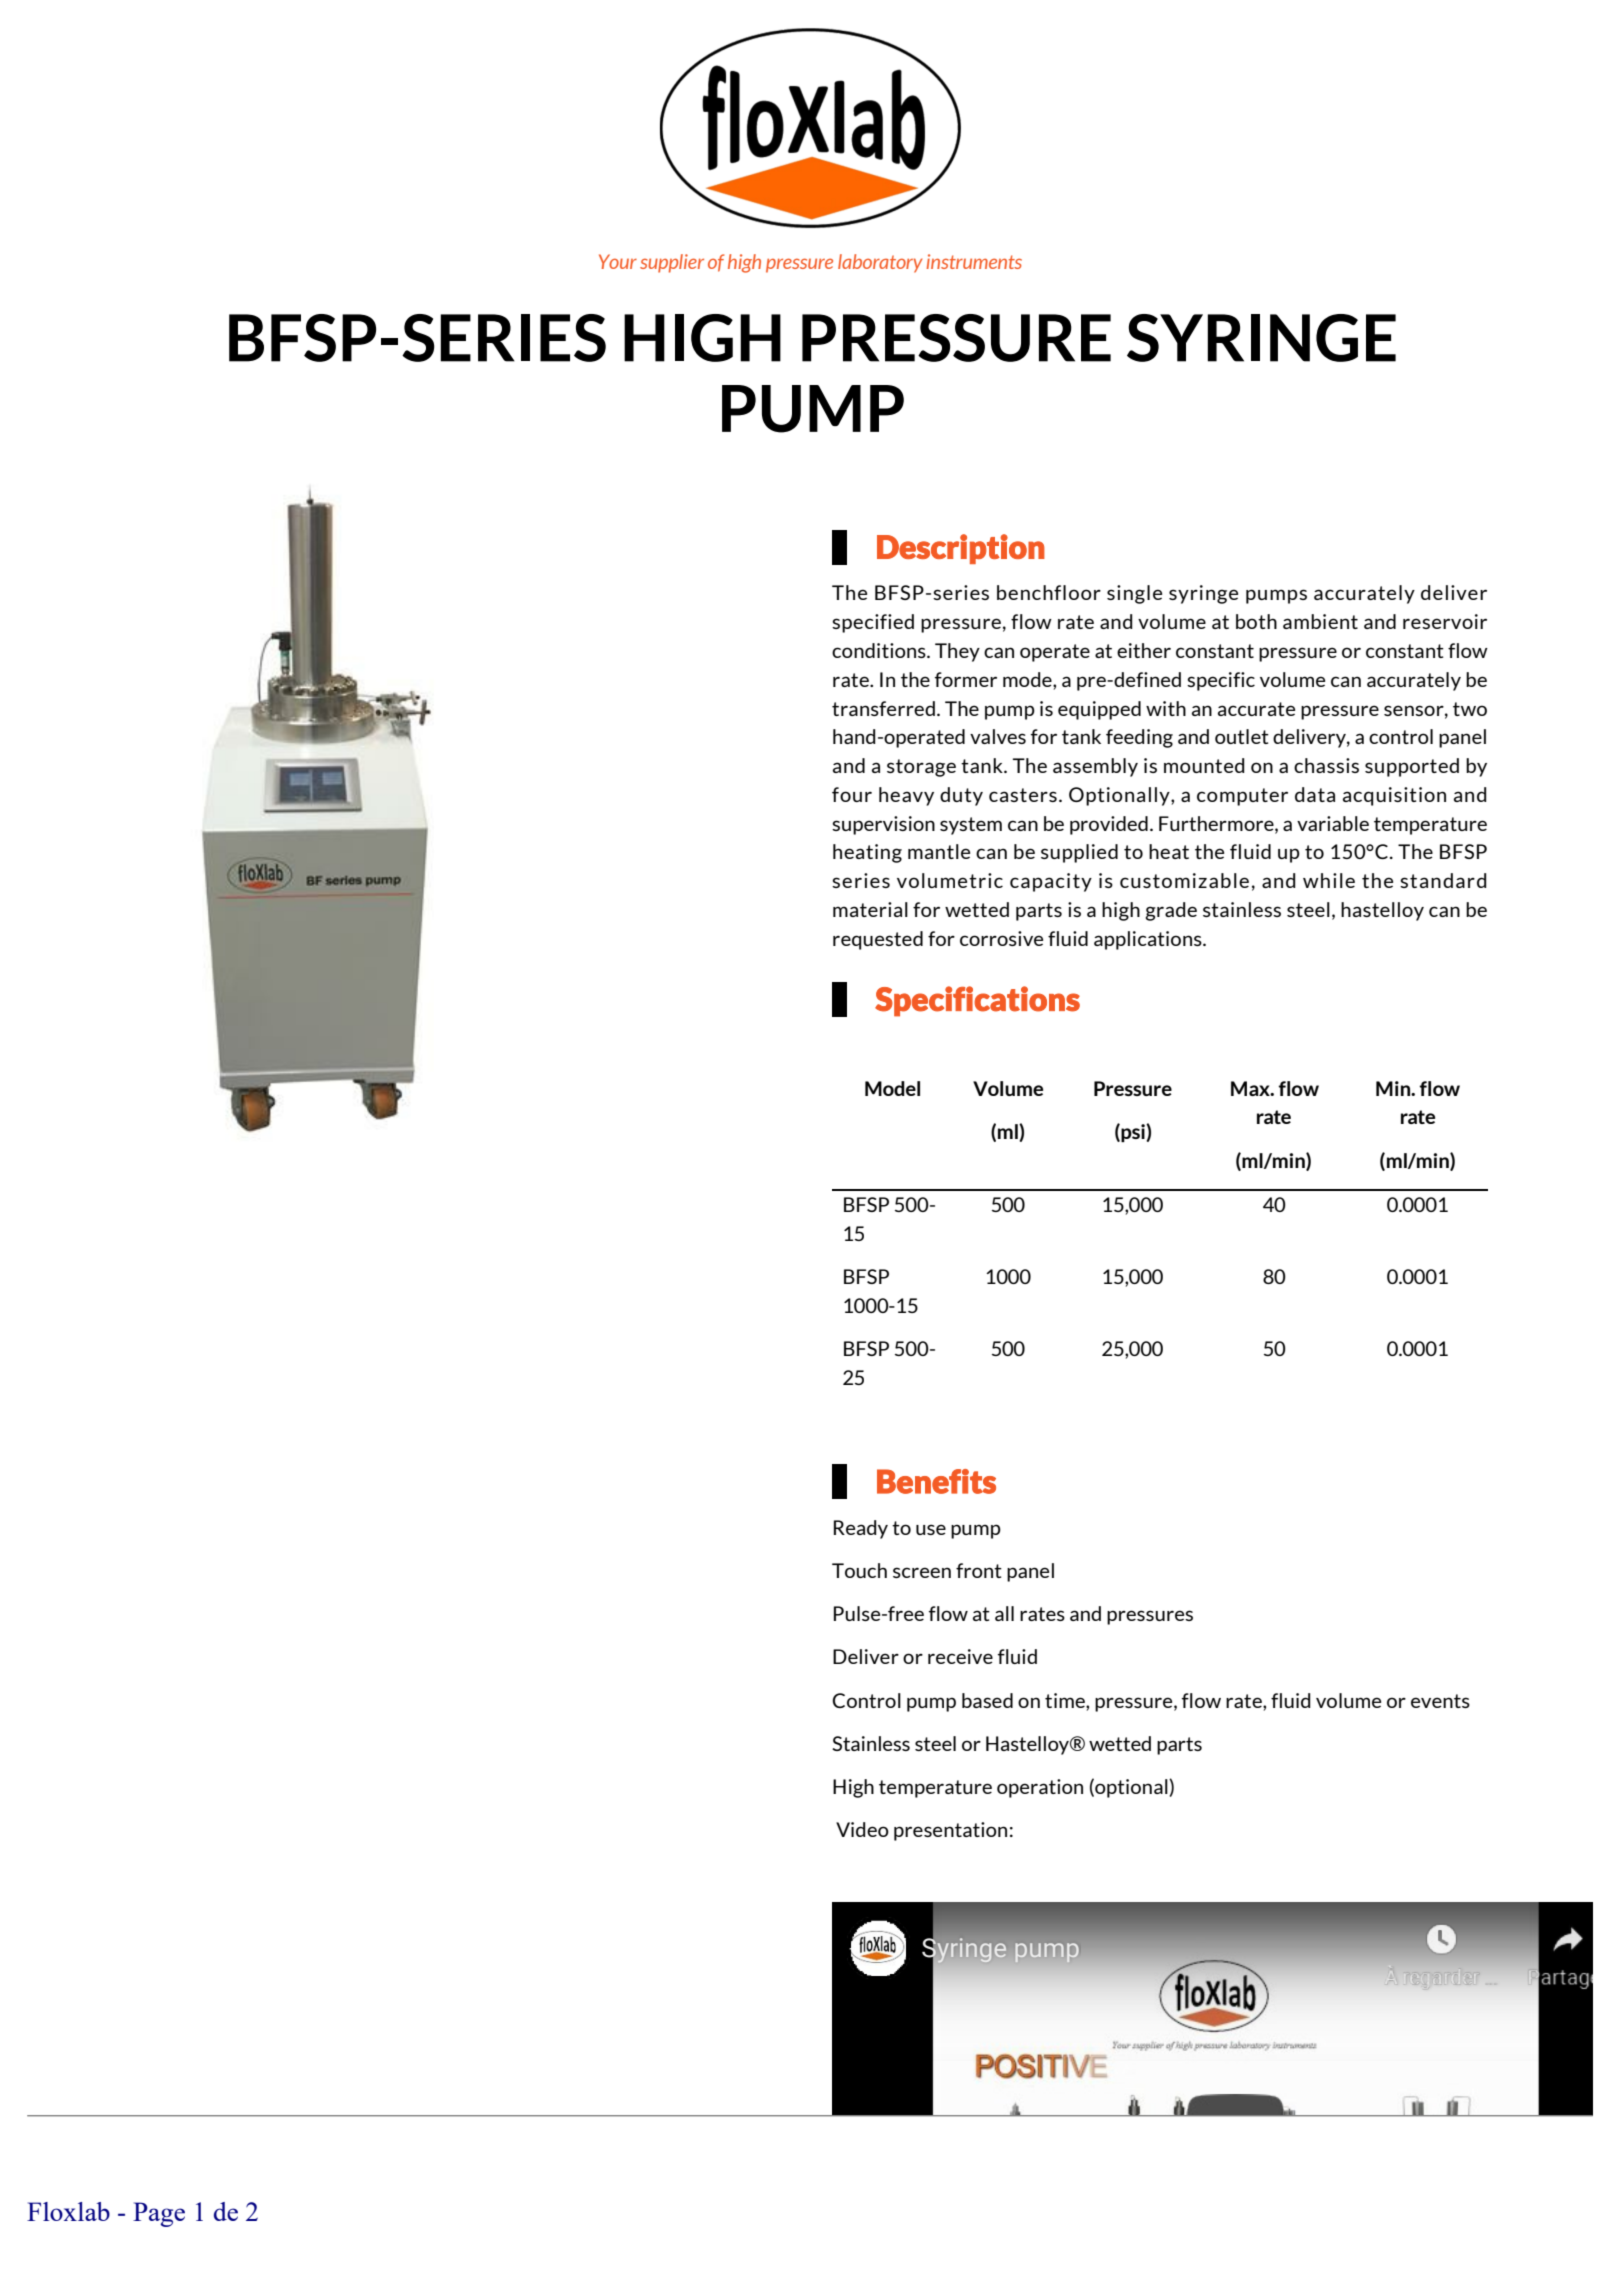 This page has width=1620, height=2292. Describe the element at coordinates (159, 2214) in the page. I see `Page` at that location.
